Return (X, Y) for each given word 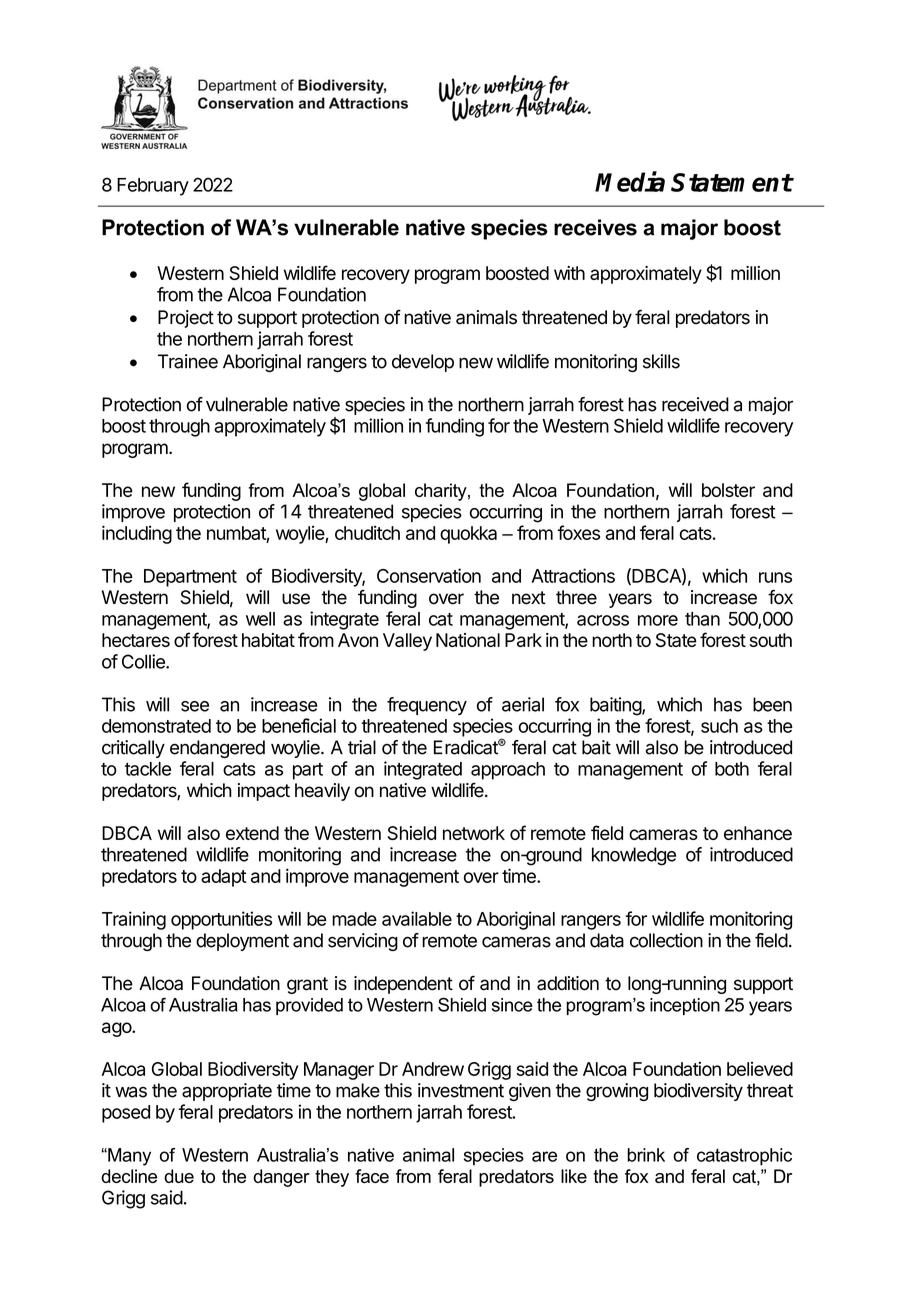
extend (252, 833)
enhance (758, 833)
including (137, 534)
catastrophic (744, 1157)
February (153, 187)
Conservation (429, 575)
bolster (728, 490)
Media (630, 181)
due (179, 1176)
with (569, 273)
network (474, 833)
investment (461, 1090)
